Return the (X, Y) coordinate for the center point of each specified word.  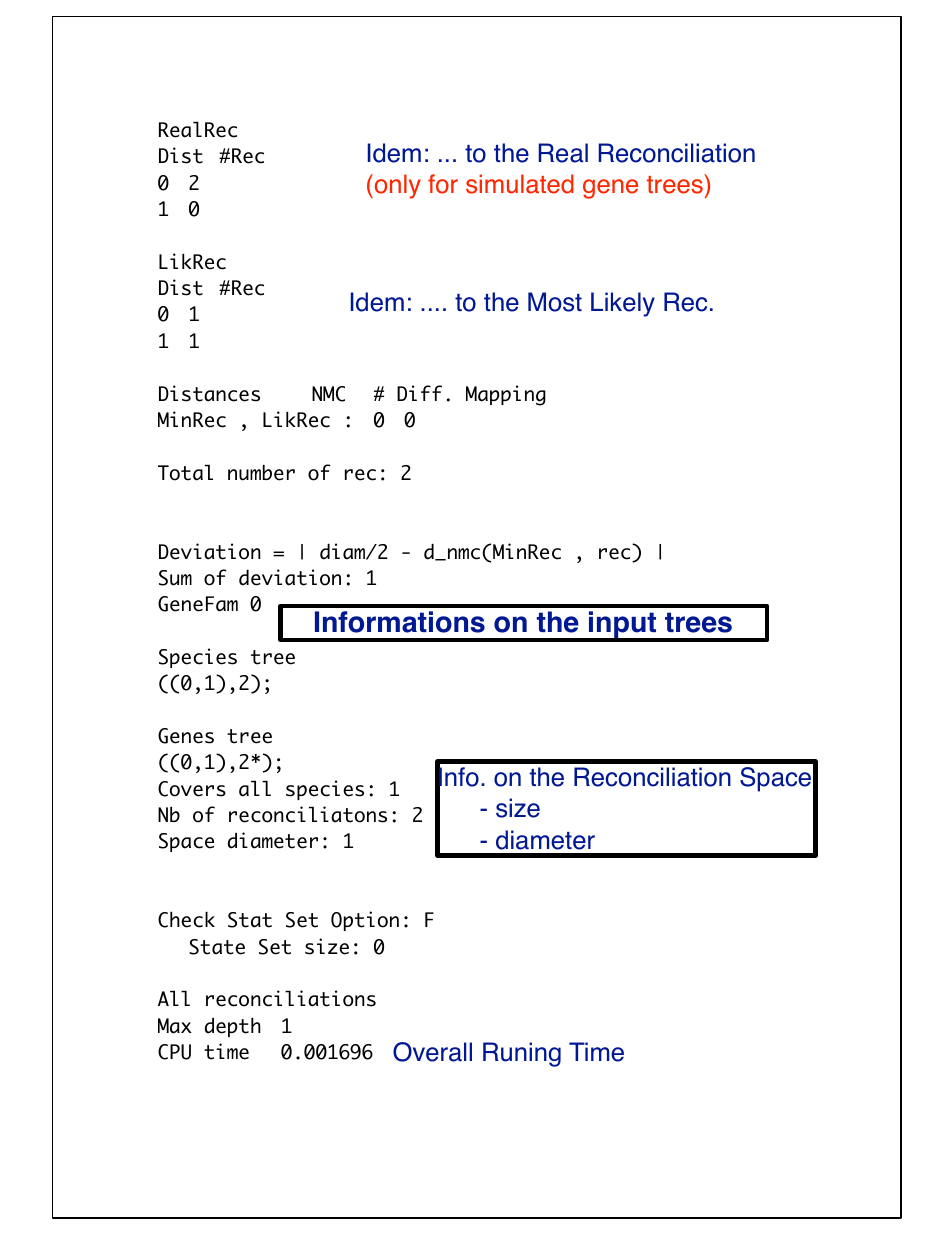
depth (233, 1027)
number (261, 473)
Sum (175, 578)
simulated (520, 184)
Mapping (506, 395)
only (396, 186)
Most (555, 302)
